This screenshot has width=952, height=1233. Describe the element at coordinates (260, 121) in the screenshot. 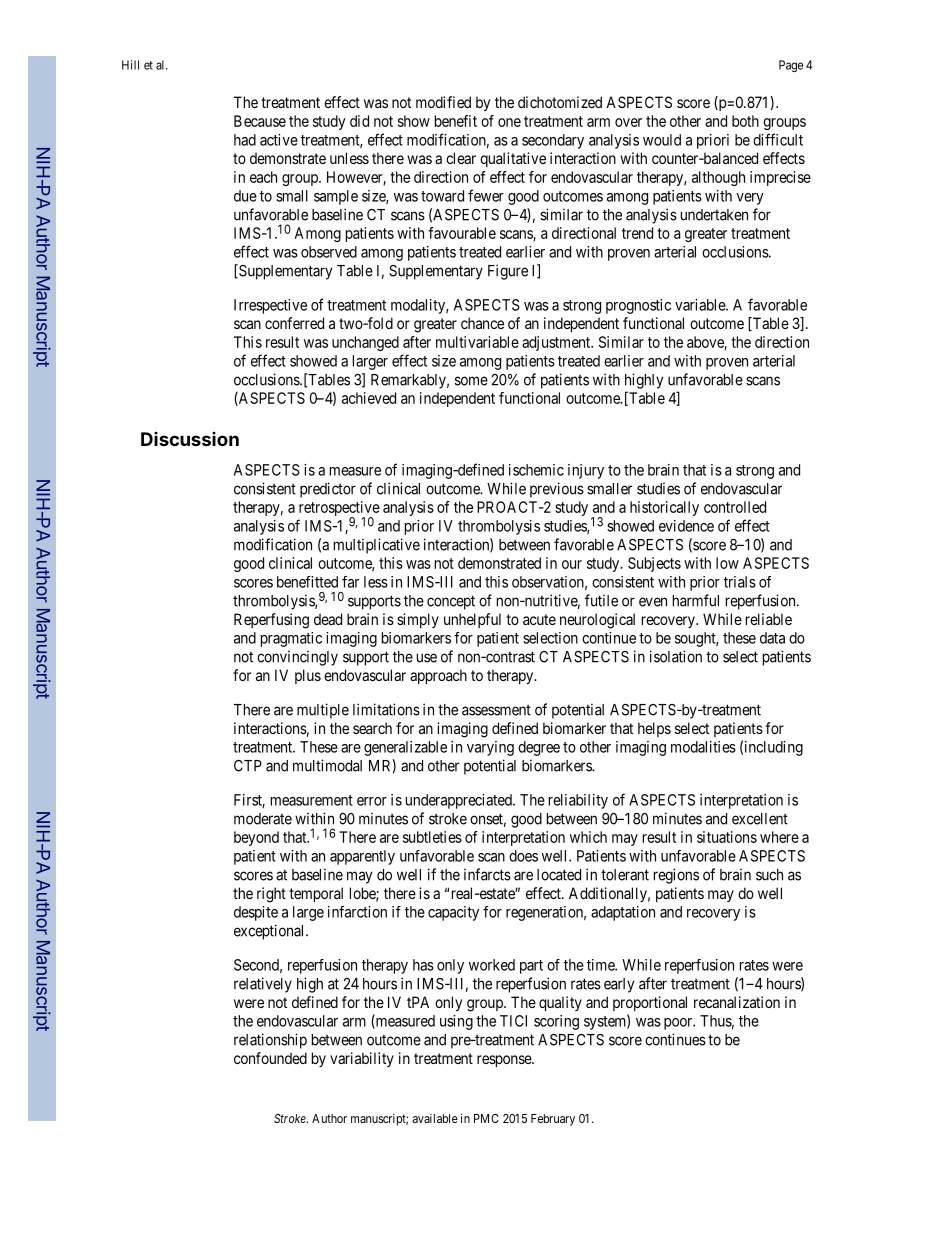

I see `Because` at that location.
